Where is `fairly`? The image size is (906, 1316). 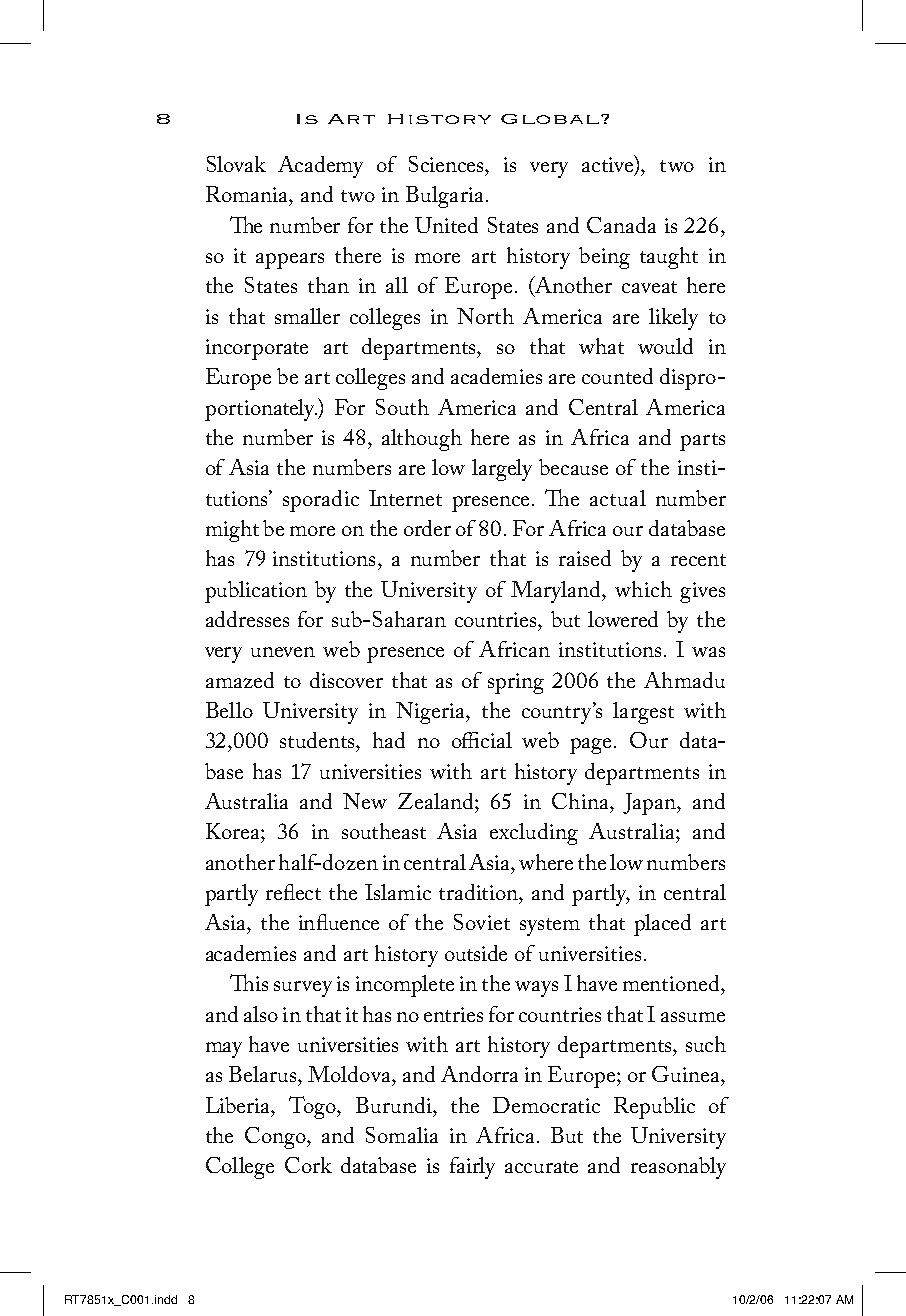
fairly is located at coordinates (472, 1168).
